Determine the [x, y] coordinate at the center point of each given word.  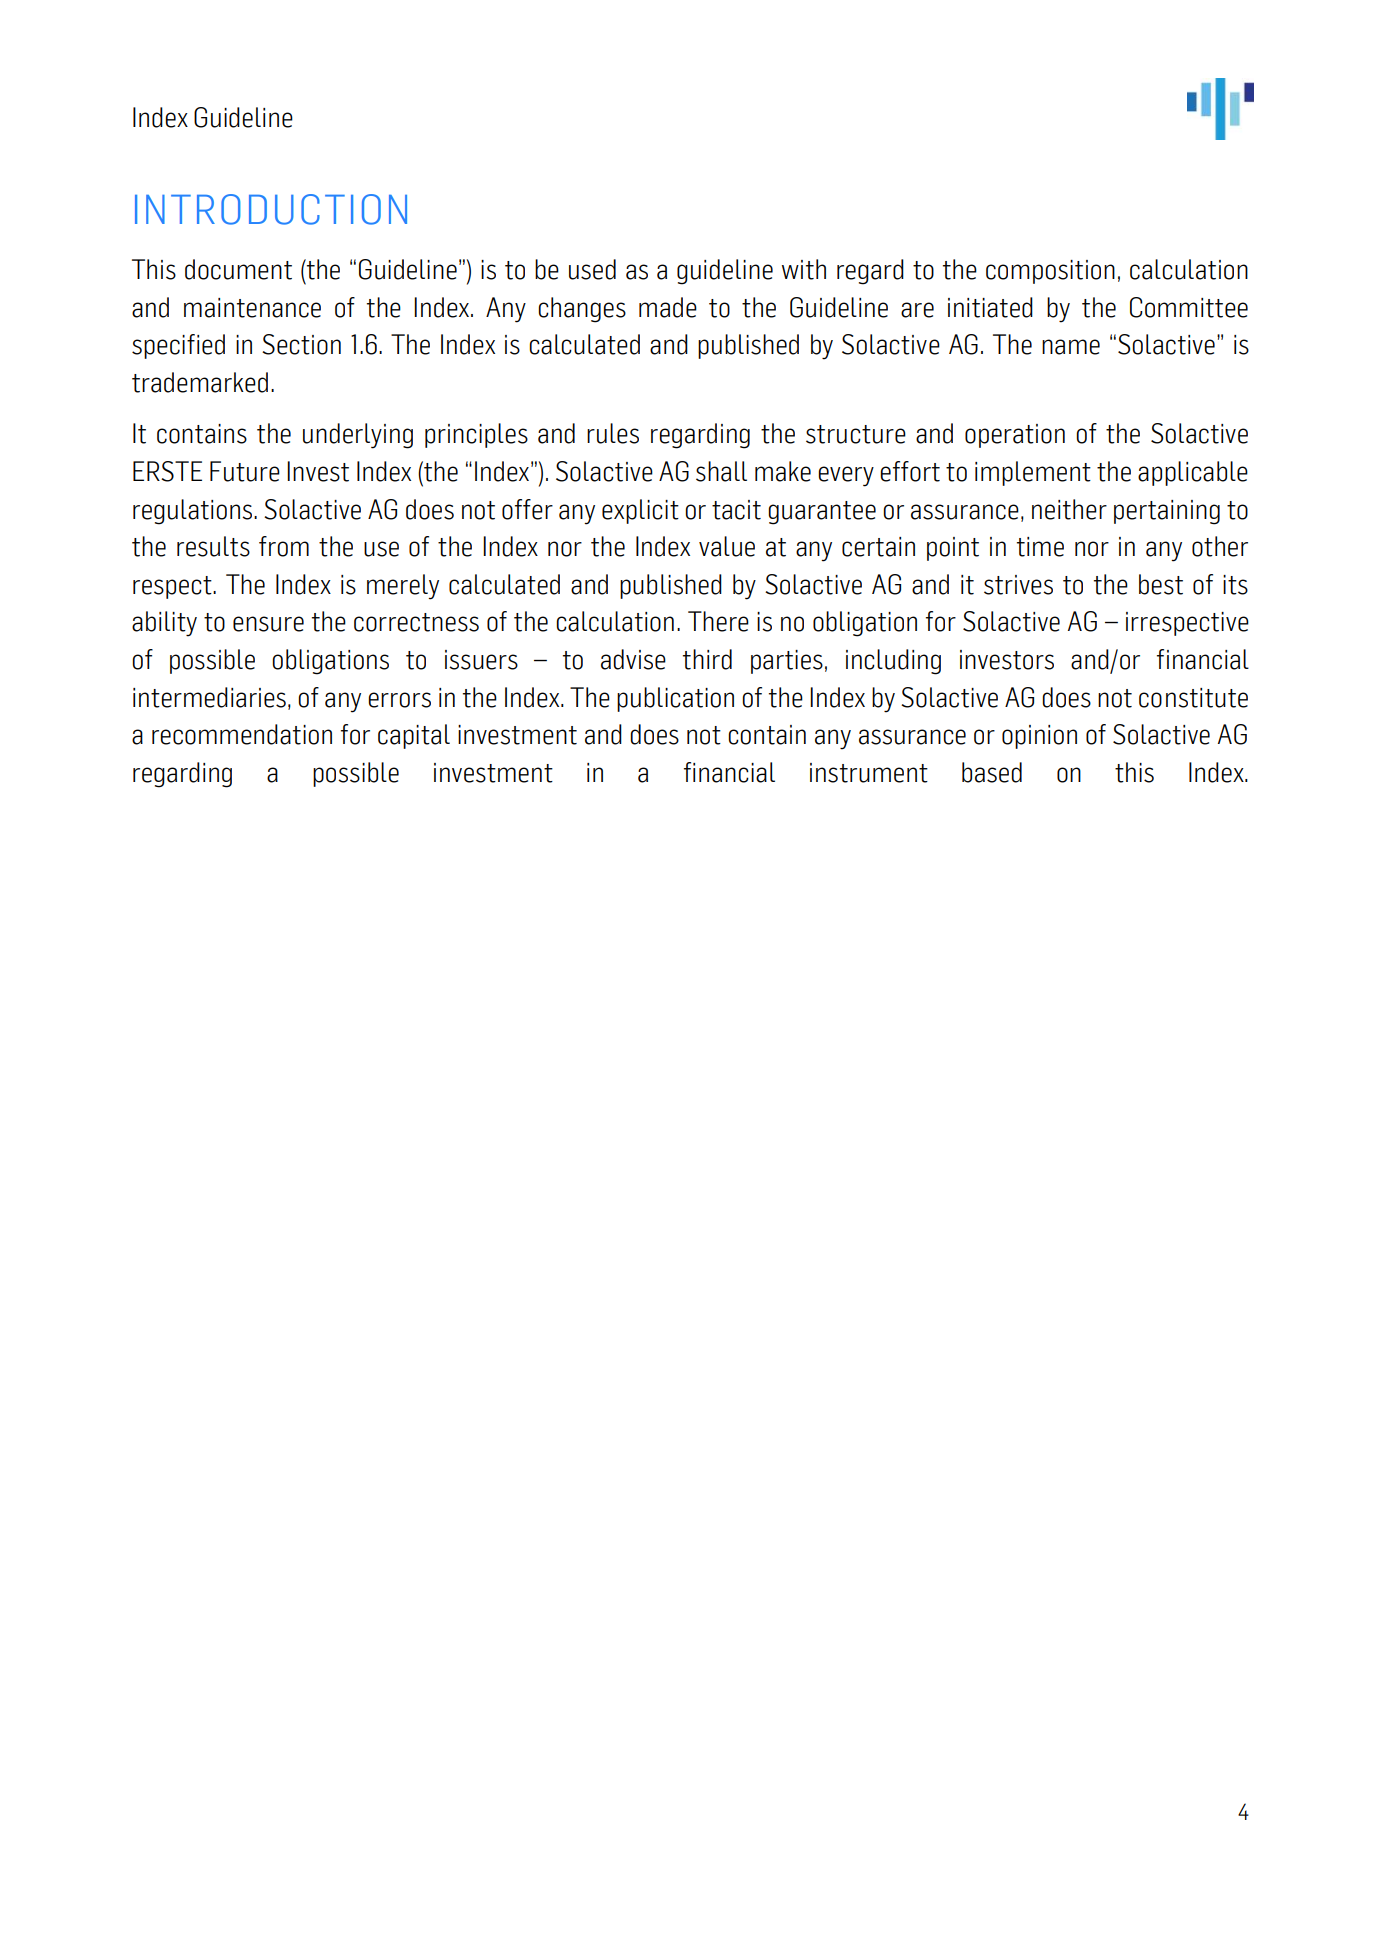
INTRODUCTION [271, 209]
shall [721, 471]
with [804, 269]
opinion [1039, 737]
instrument [869, 773]
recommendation [242, 734]
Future [245, 471]
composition [1050, 272]
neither [1069, 509]
